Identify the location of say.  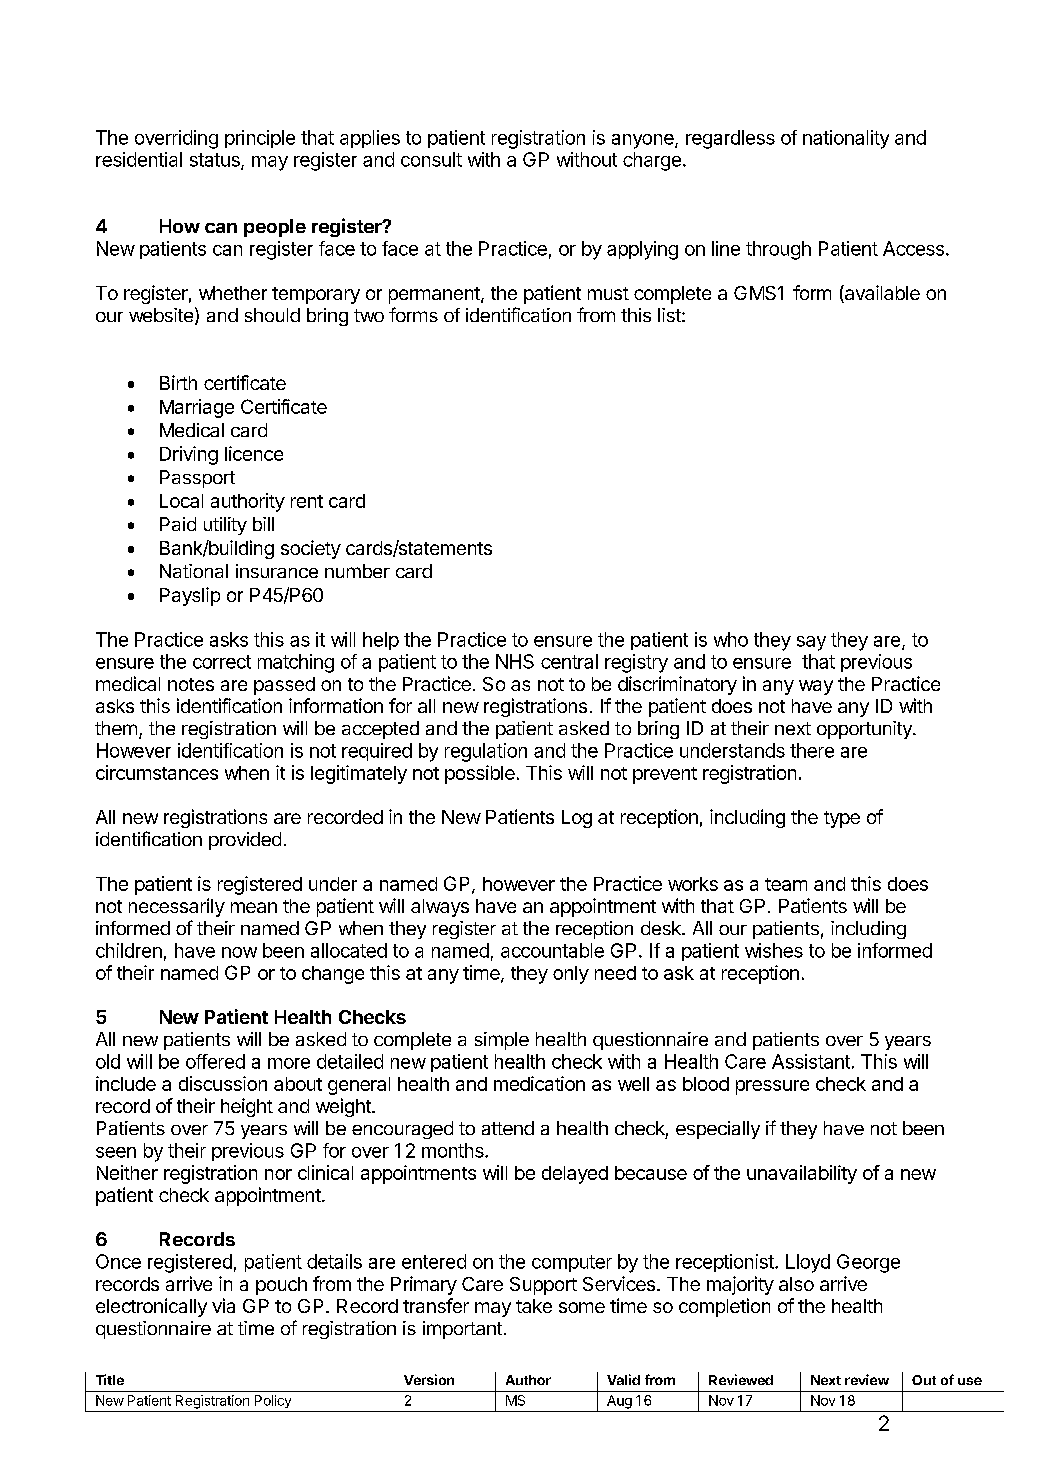
(811, 643).
